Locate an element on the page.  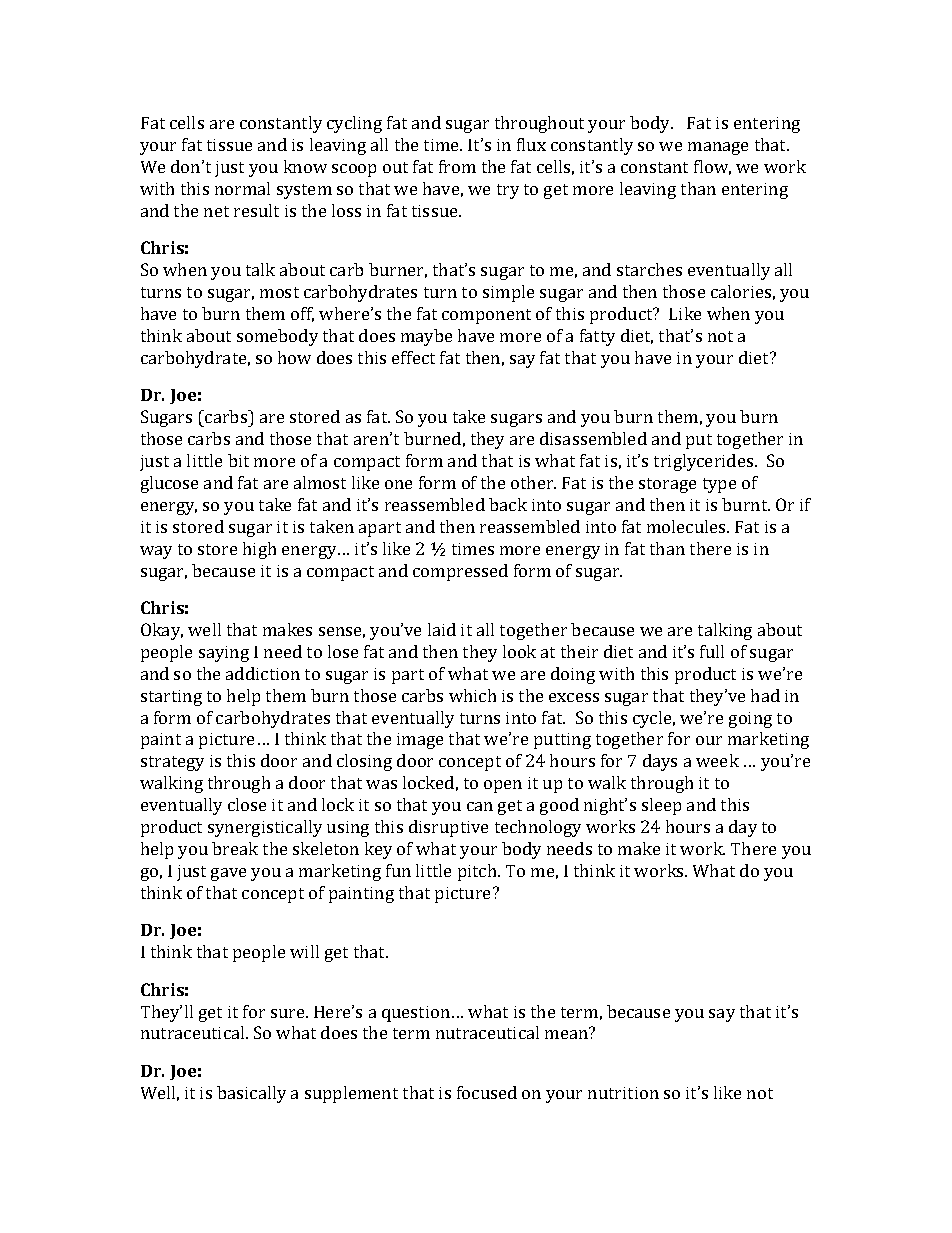
basically is located at coordinates (251, 1094).
